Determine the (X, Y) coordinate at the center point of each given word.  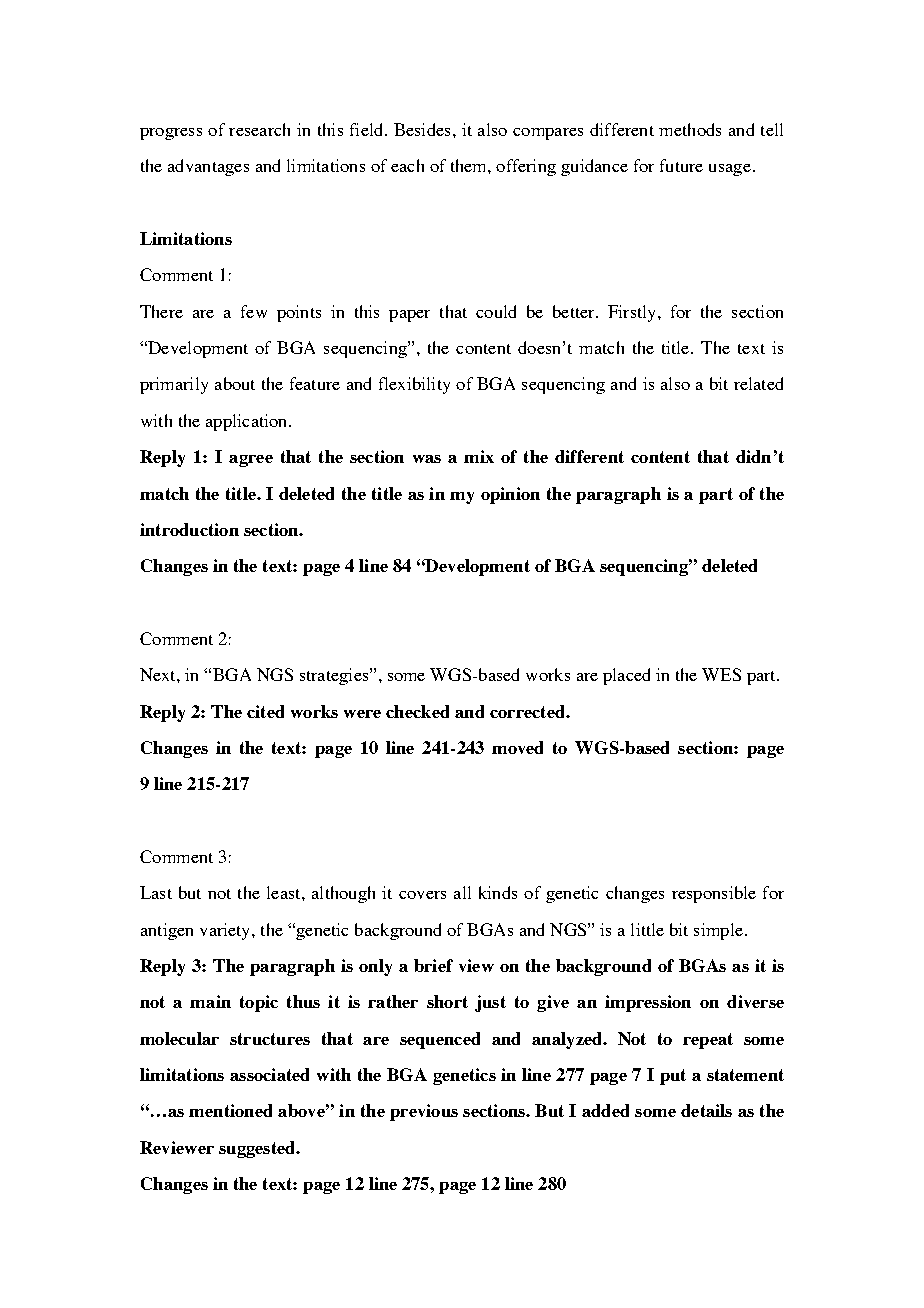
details (706, 1110)
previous (424, 1112)
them (470, 165)
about (235, 383)
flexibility (414, 385)
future (681, 165)
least (285, 892)
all (462, 892)
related (758, 383)
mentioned (230, 1110)
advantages (208, 167)
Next (159, 674)
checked (417, 711)
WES (721, 674)
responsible (714, 894)
